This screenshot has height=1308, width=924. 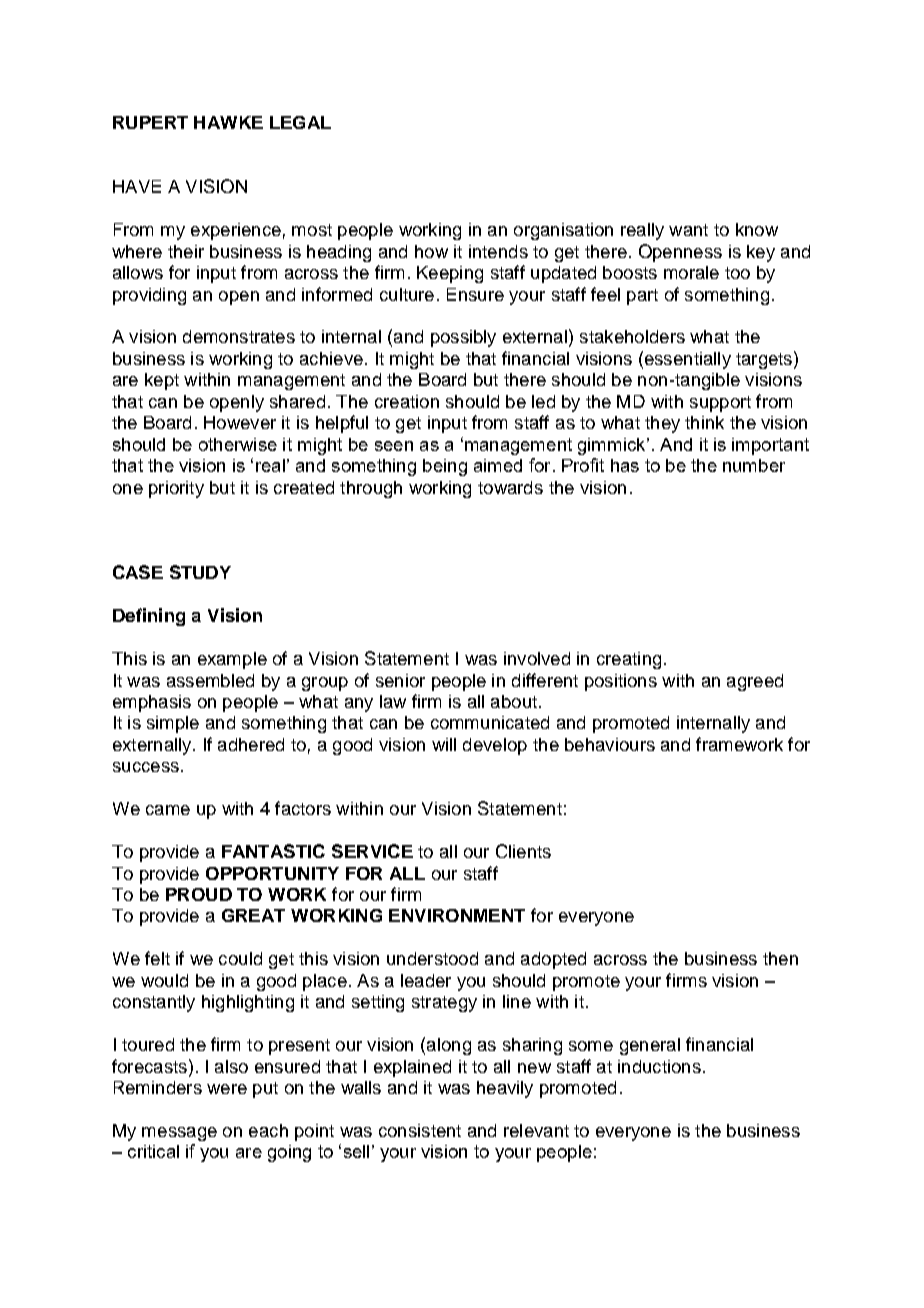 What do you see at coordinates (228, 122) in the screenshot?
I see `HAWKE` at bounding box center [228, 122].
